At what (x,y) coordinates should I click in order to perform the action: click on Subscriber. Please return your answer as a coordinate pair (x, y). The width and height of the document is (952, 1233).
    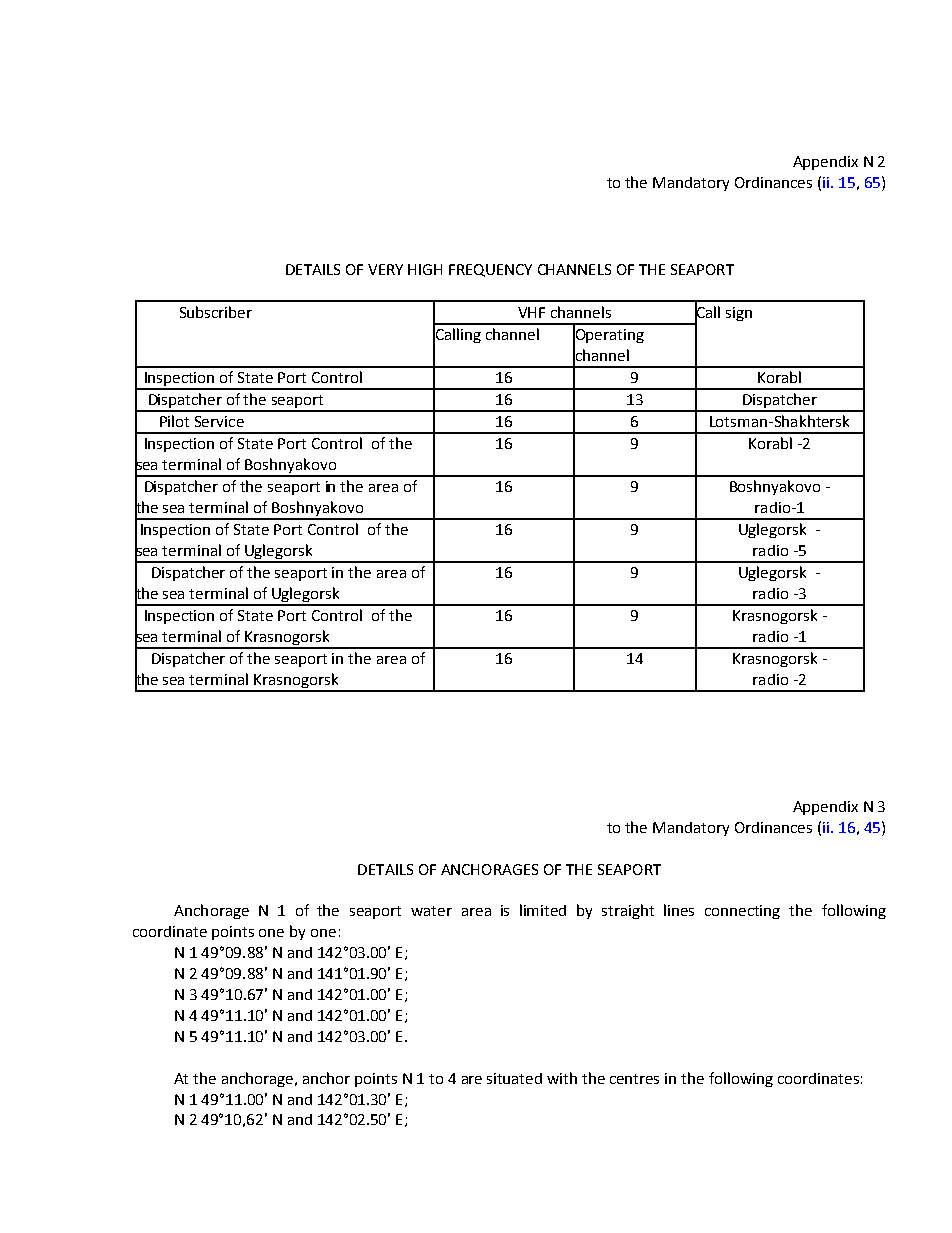
    Looking at the image, I should click on (216, 312).
